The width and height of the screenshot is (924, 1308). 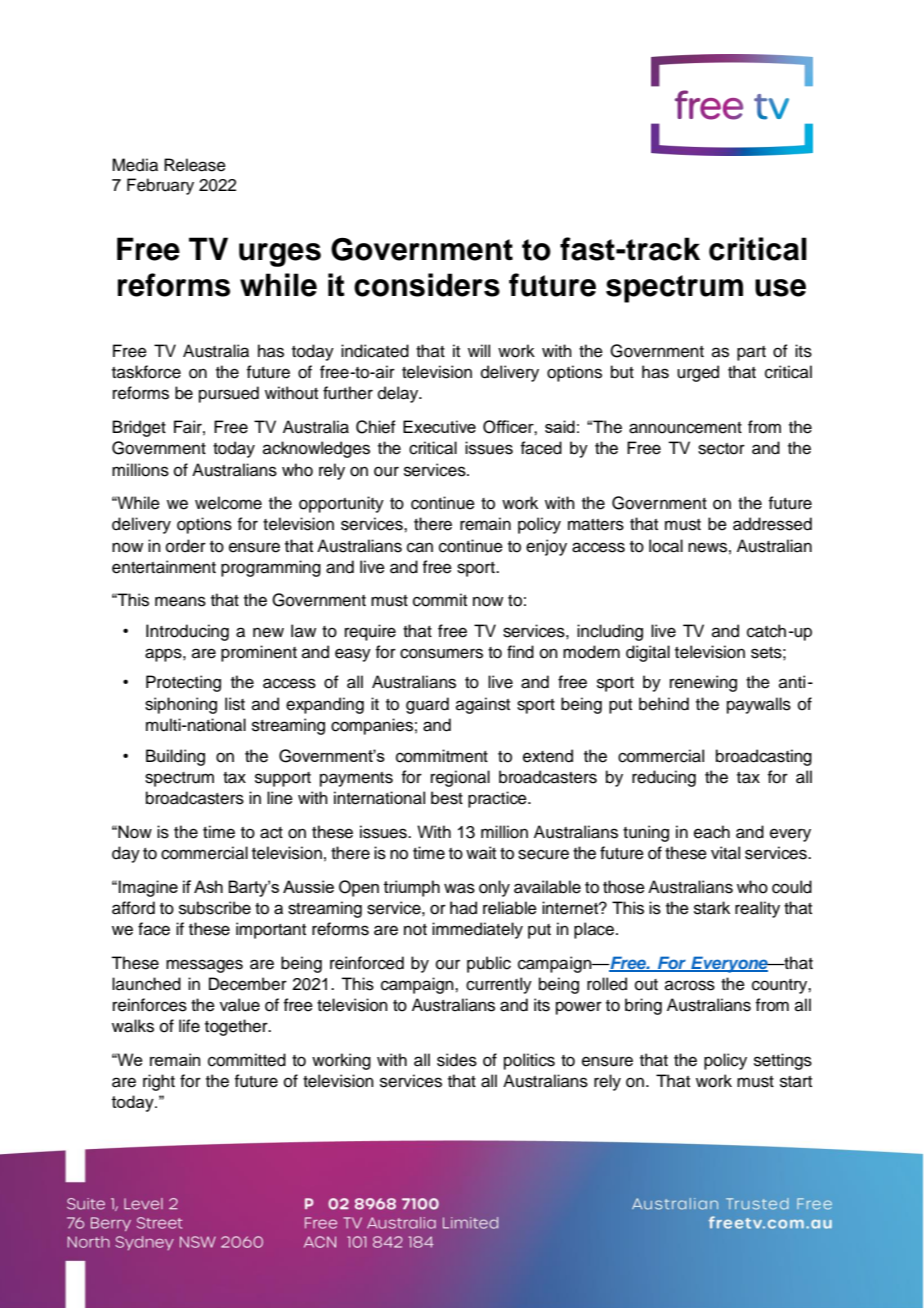 I want to click on announcement, so click(x=685, y=428).
